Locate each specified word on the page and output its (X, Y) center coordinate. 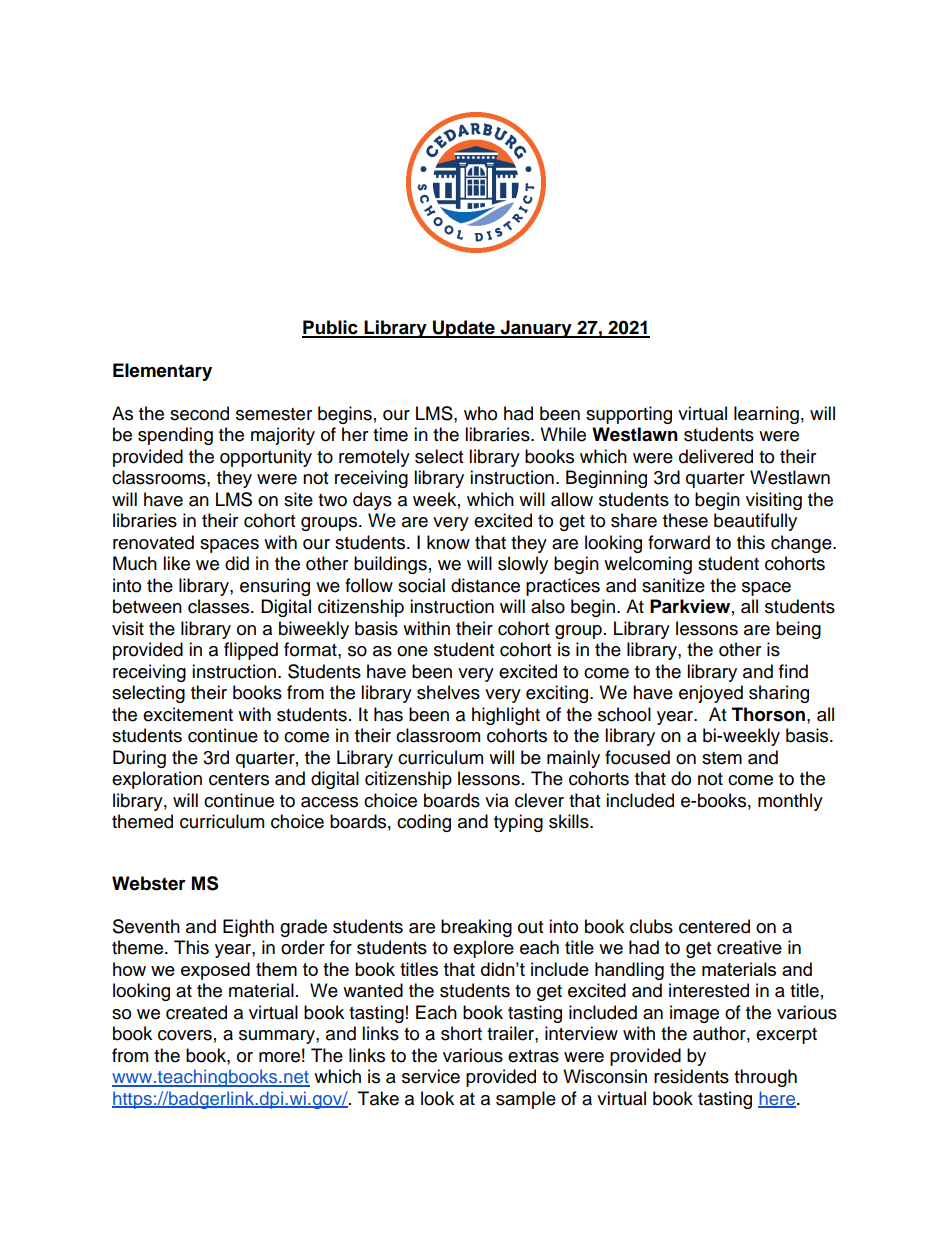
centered (714, 926)
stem (722, 758)
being (798, 630)
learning (766, 415)
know (448, 542)
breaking (476, 928)
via (497, 800)
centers (239, 779)
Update (464, 329)
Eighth (248, 928)
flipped (251, 651)
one (412, 651)
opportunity (266, 458)
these (685, 520)
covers (185, 1035)
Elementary (162, 372)
